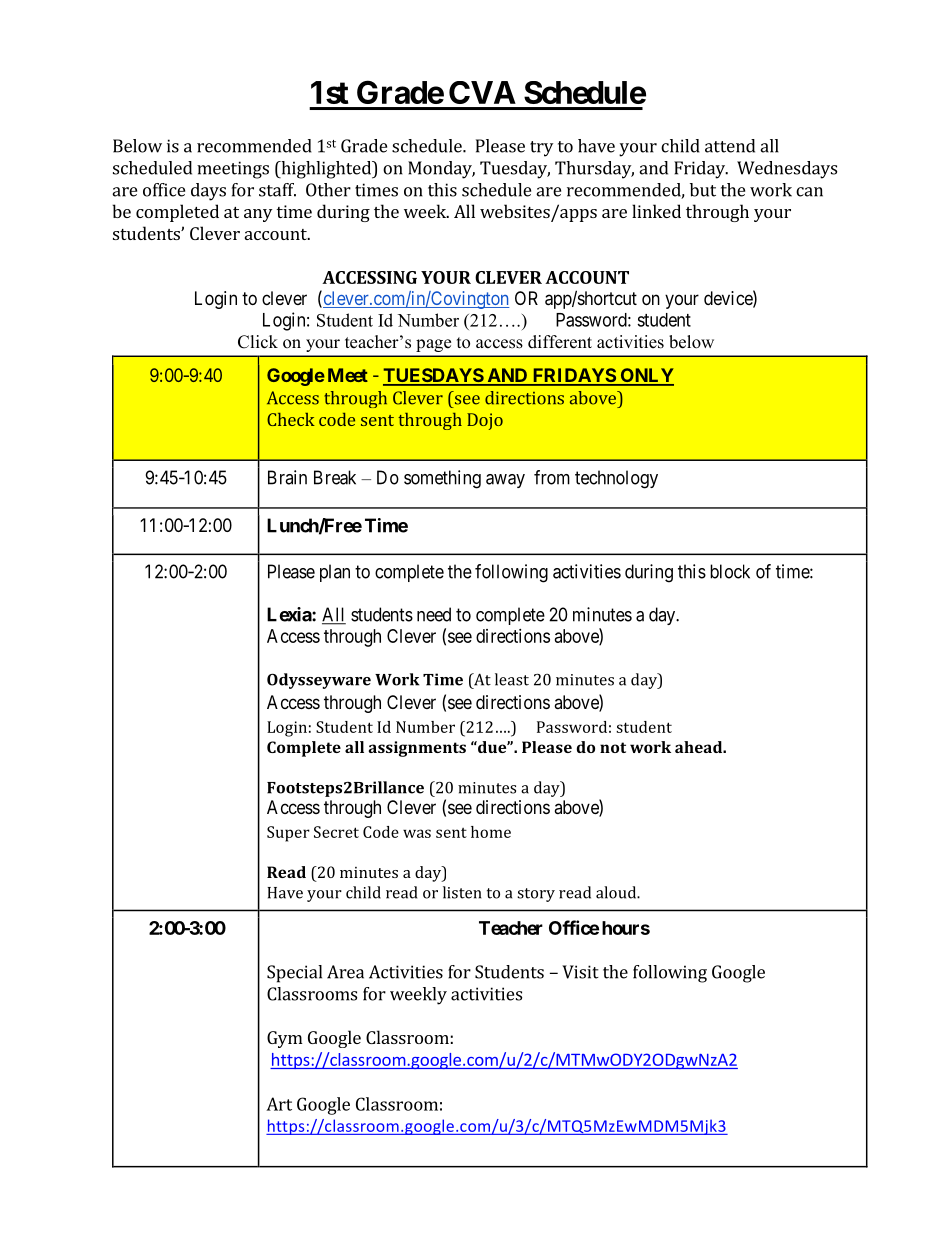  I want to click on try, so click(541, 149).
